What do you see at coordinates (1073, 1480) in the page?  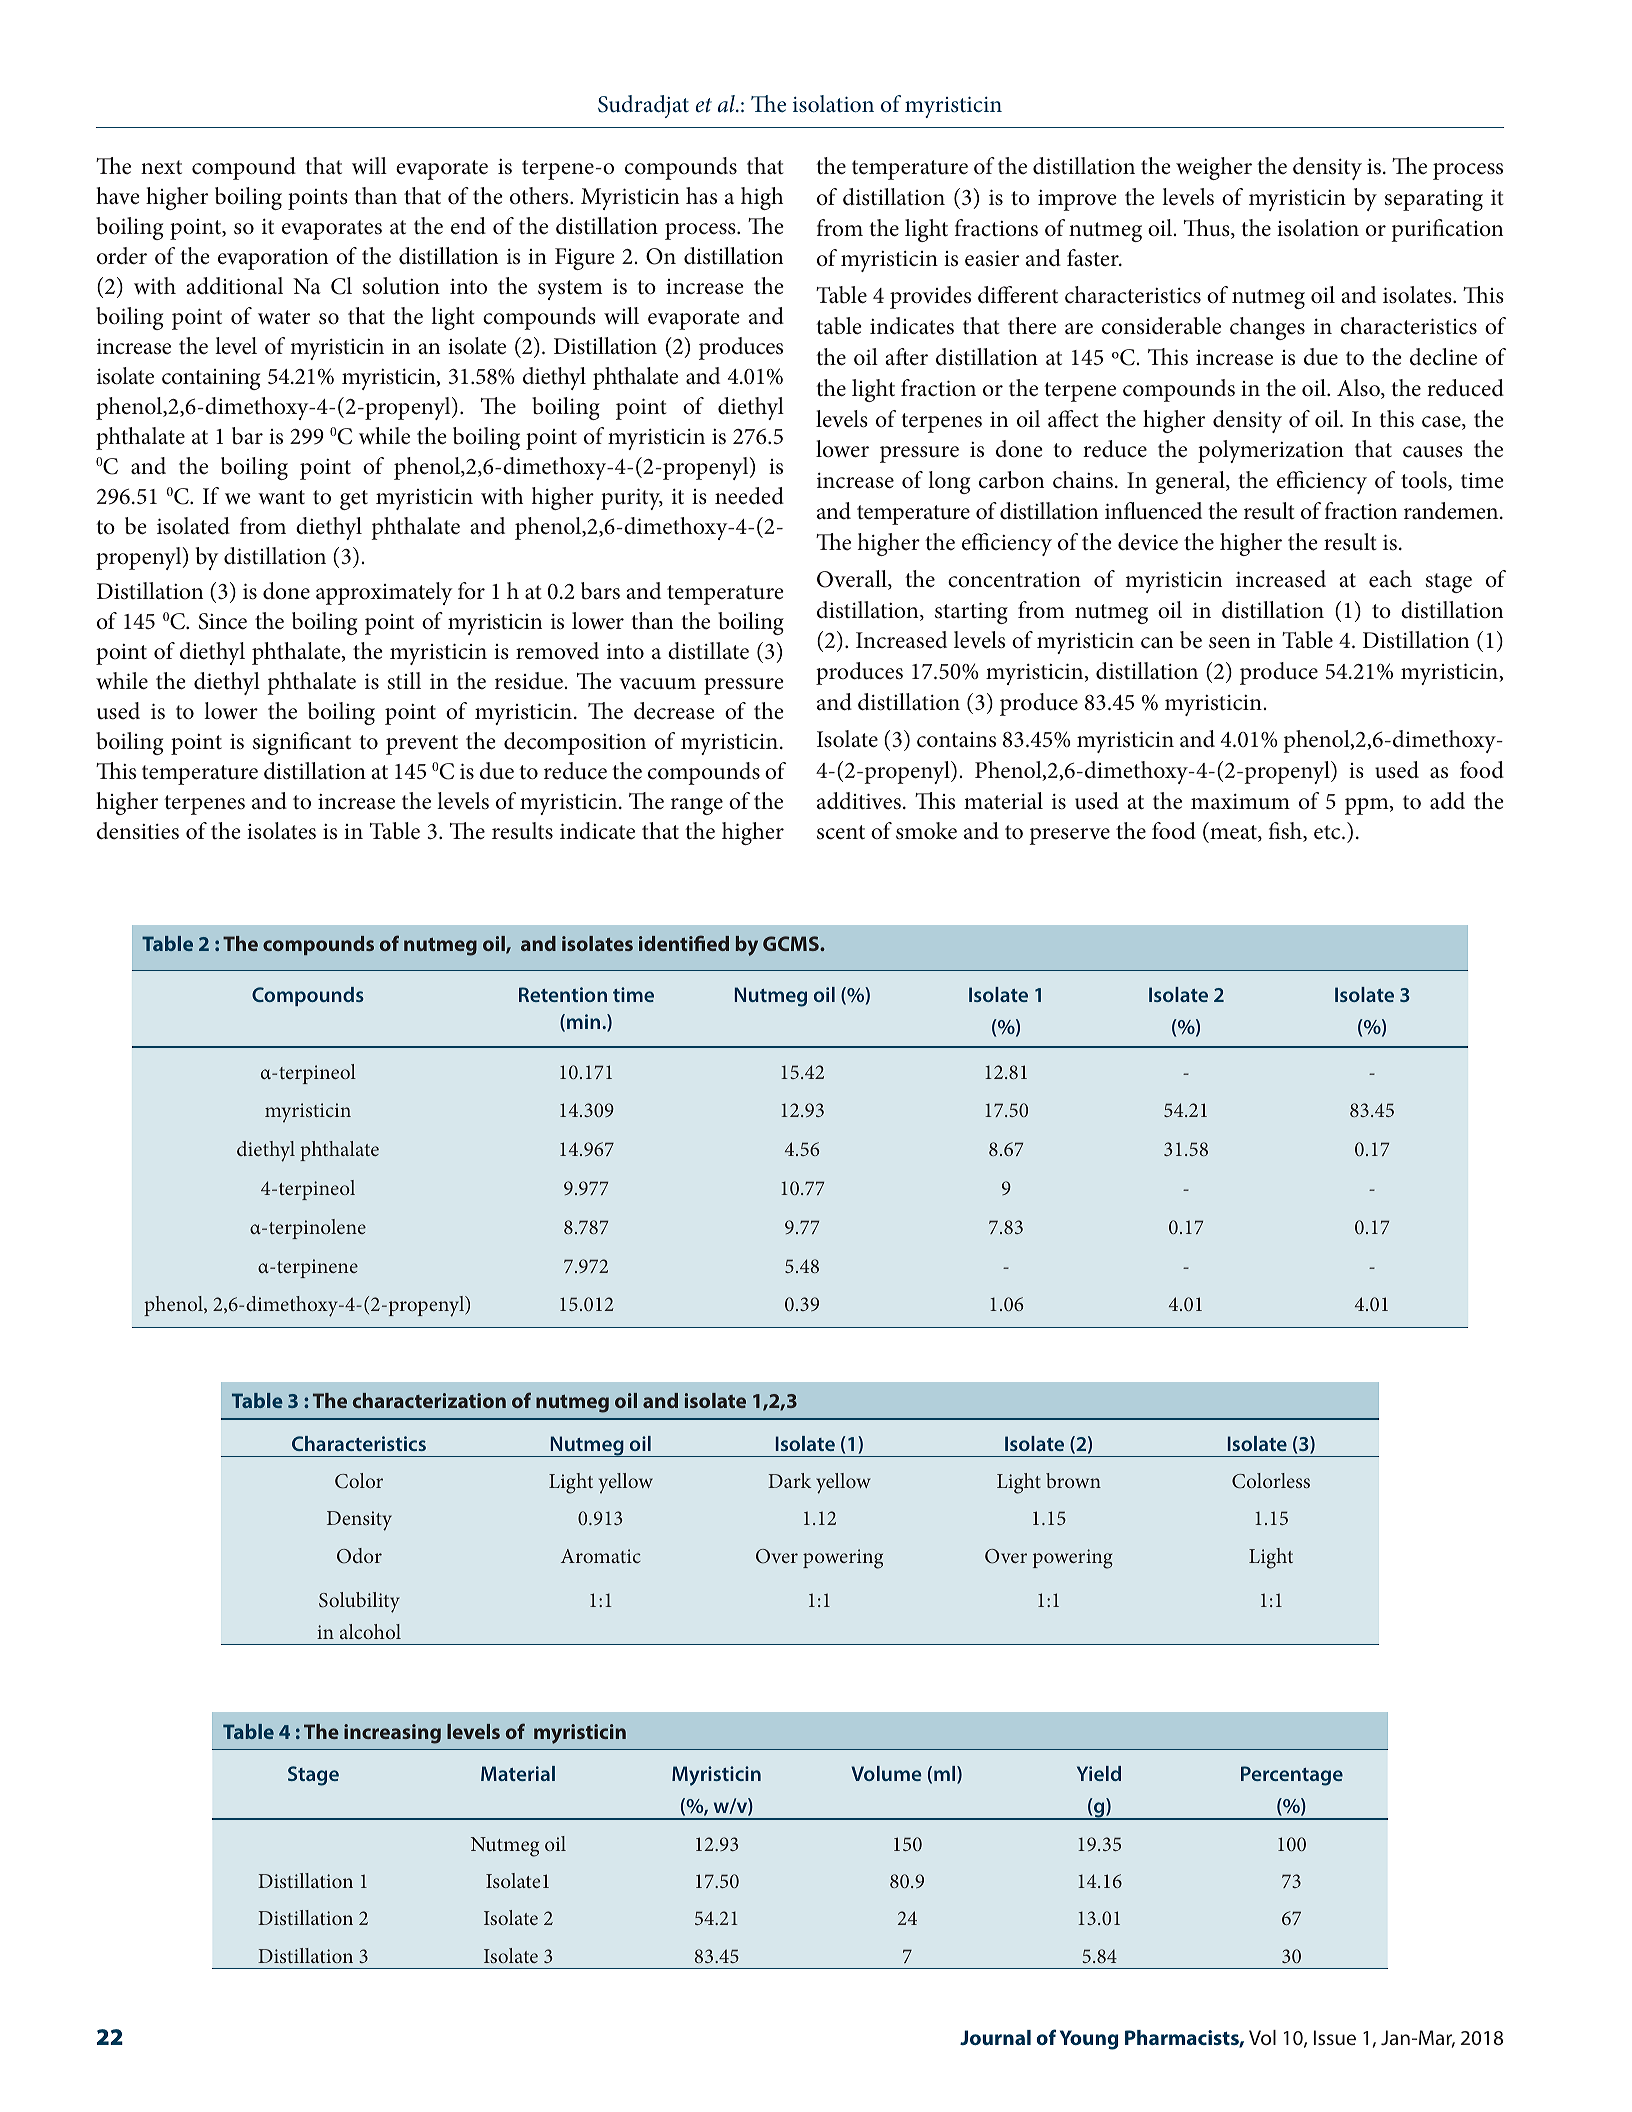 I see `brown` at bounding box center [1073, 1480].
